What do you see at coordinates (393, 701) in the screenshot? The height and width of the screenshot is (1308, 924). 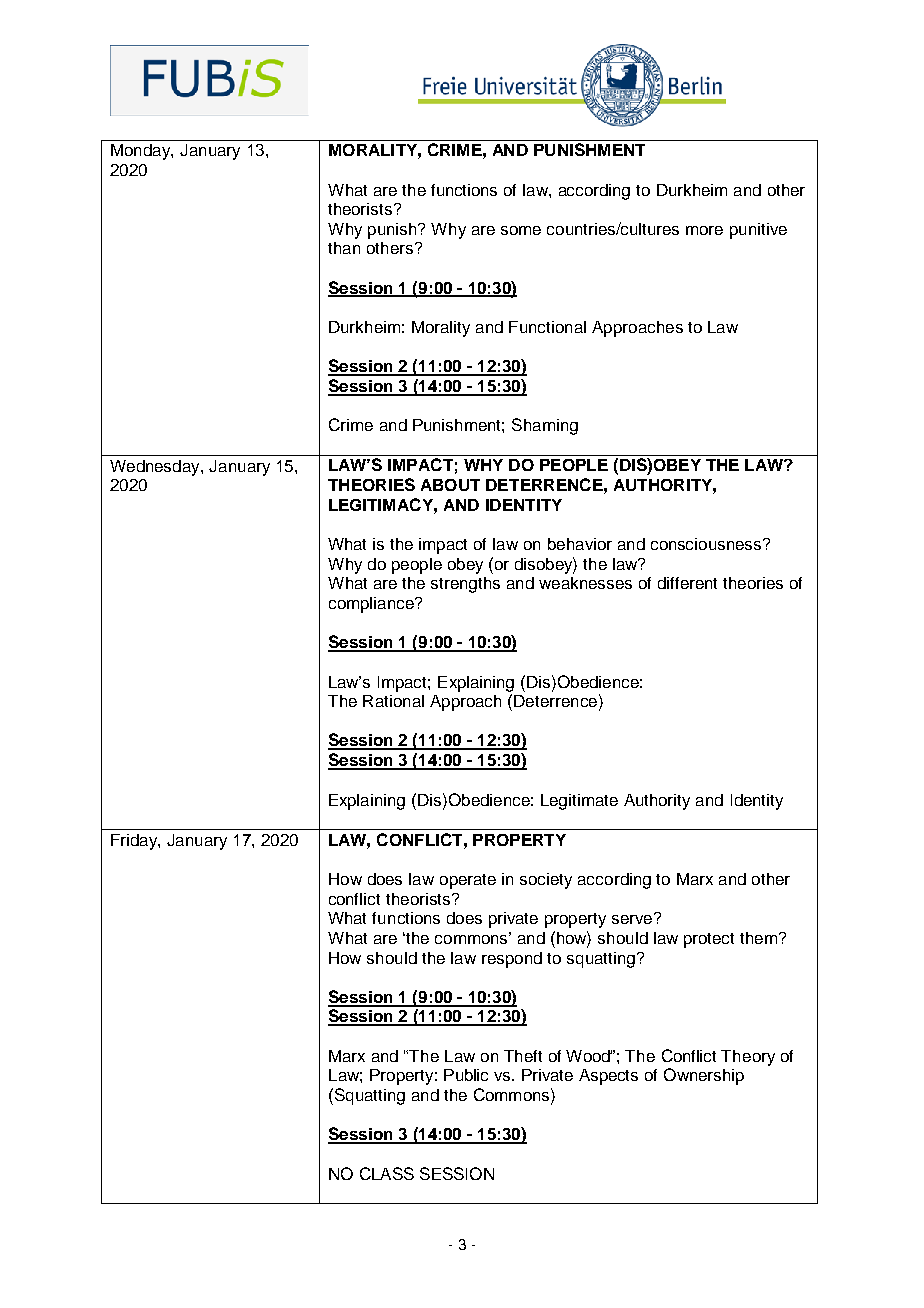 I see `Rational` at bounding box center [393, 701].
